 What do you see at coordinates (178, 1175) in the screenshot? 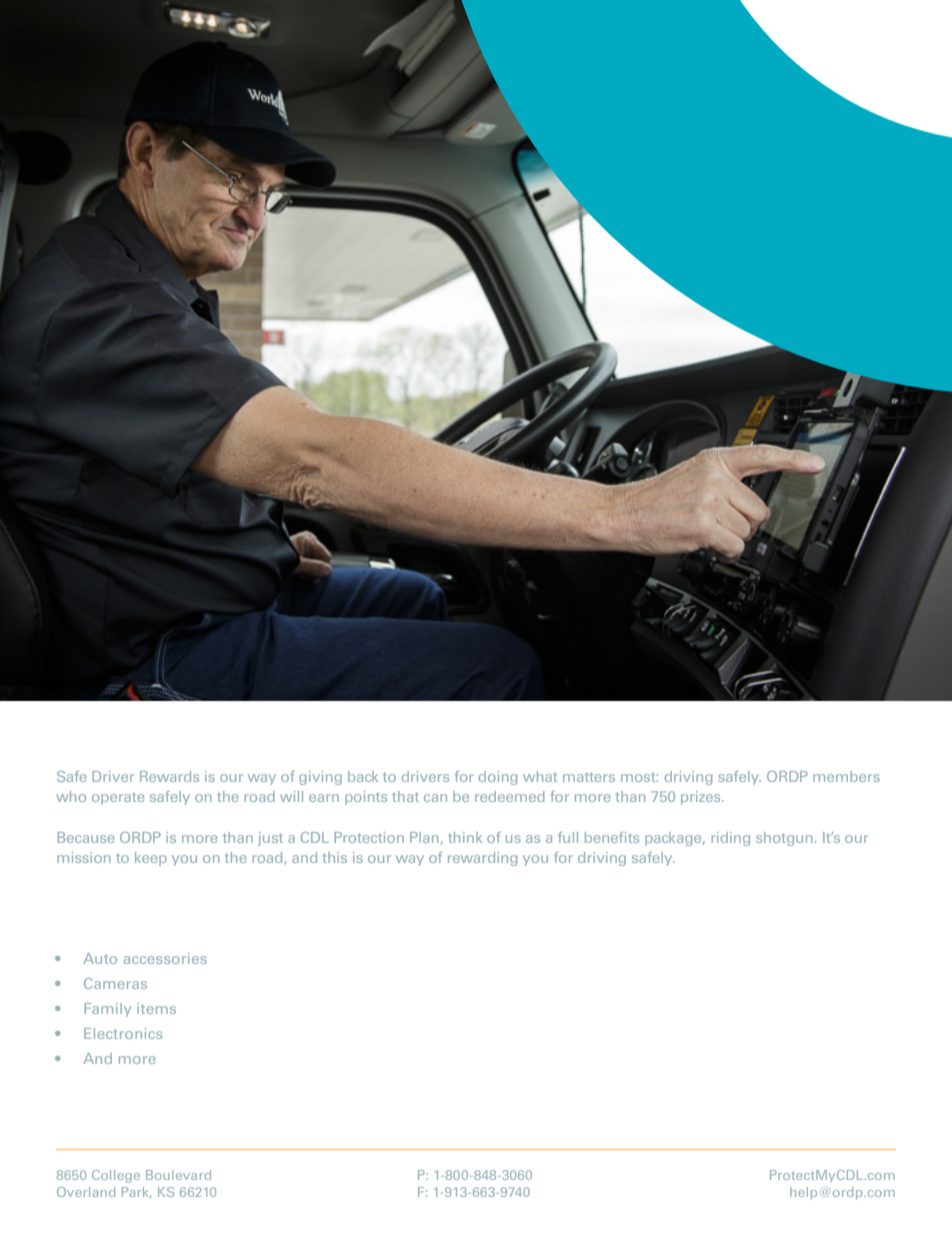
I see `Boulevard` at bounding box center [178, 1175].
